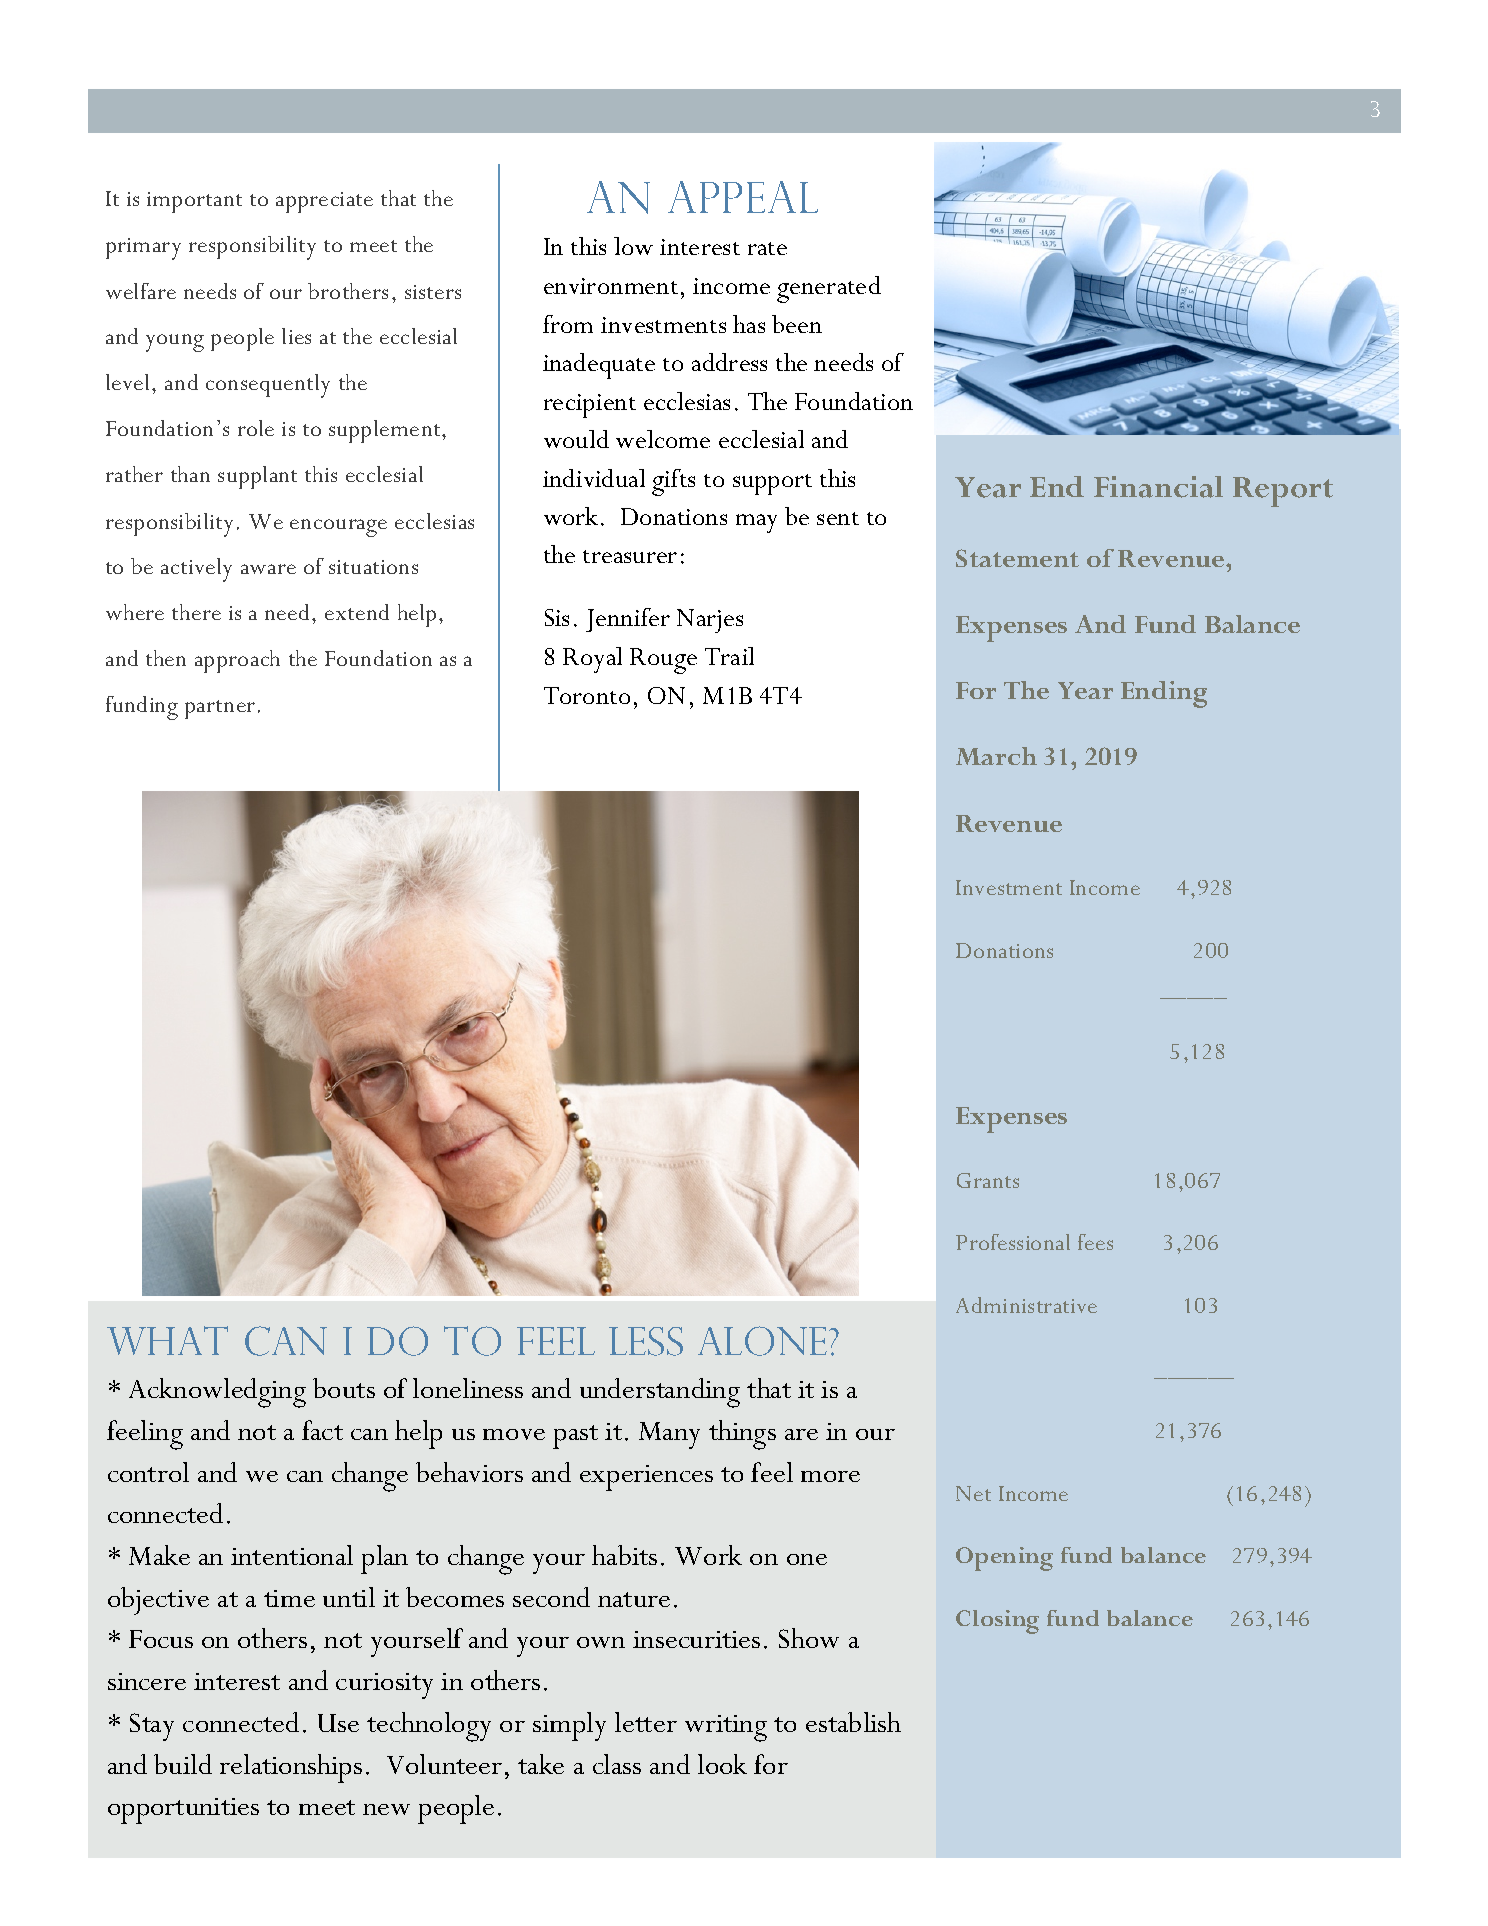 The image size is (1488, 1926). What do you see at coordinates (633, 246) in the screenshot?
I see `low` at bounding box center [633, 246].
